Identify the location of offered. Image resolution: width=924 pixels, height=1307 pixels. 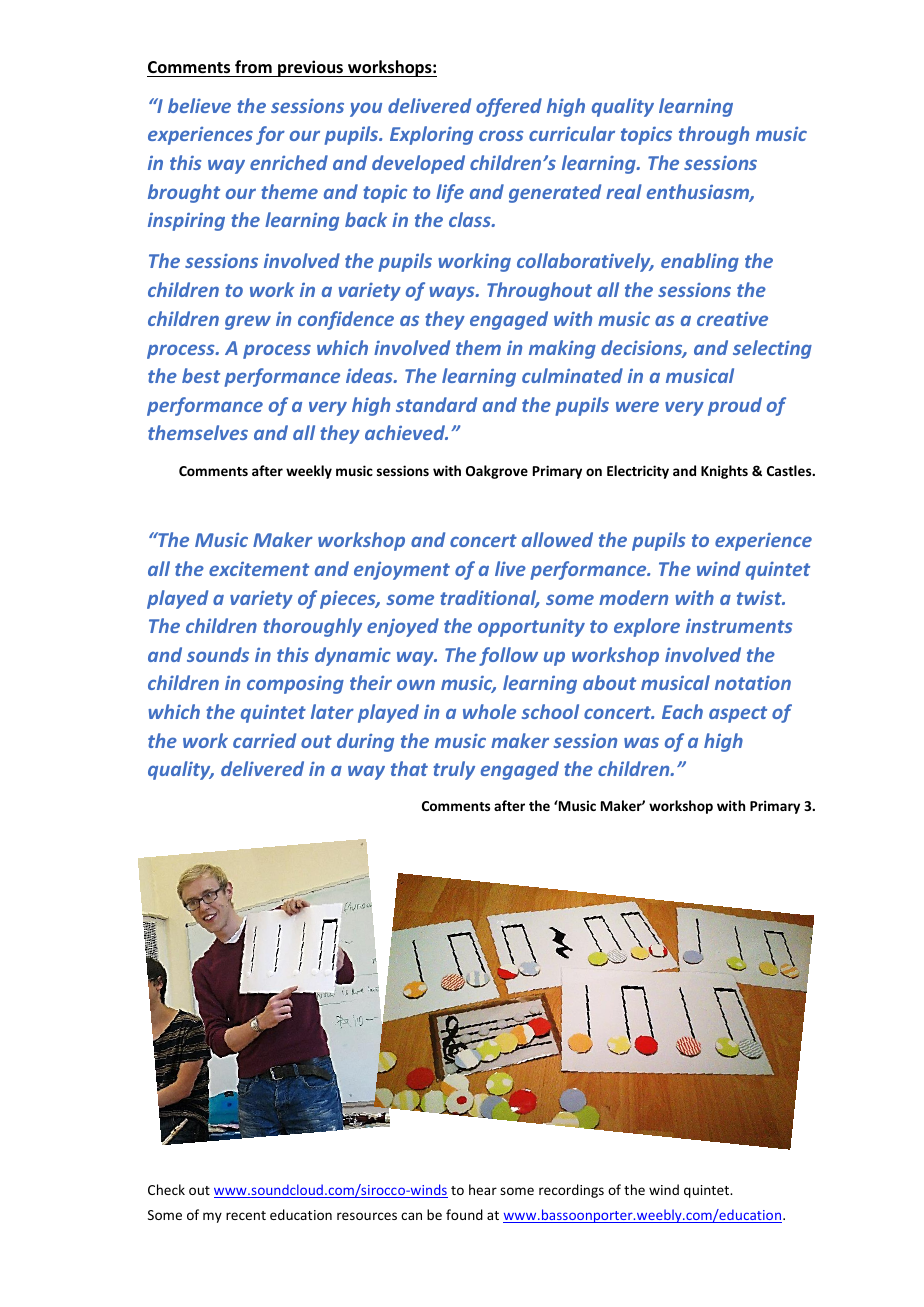
(509, 107).
